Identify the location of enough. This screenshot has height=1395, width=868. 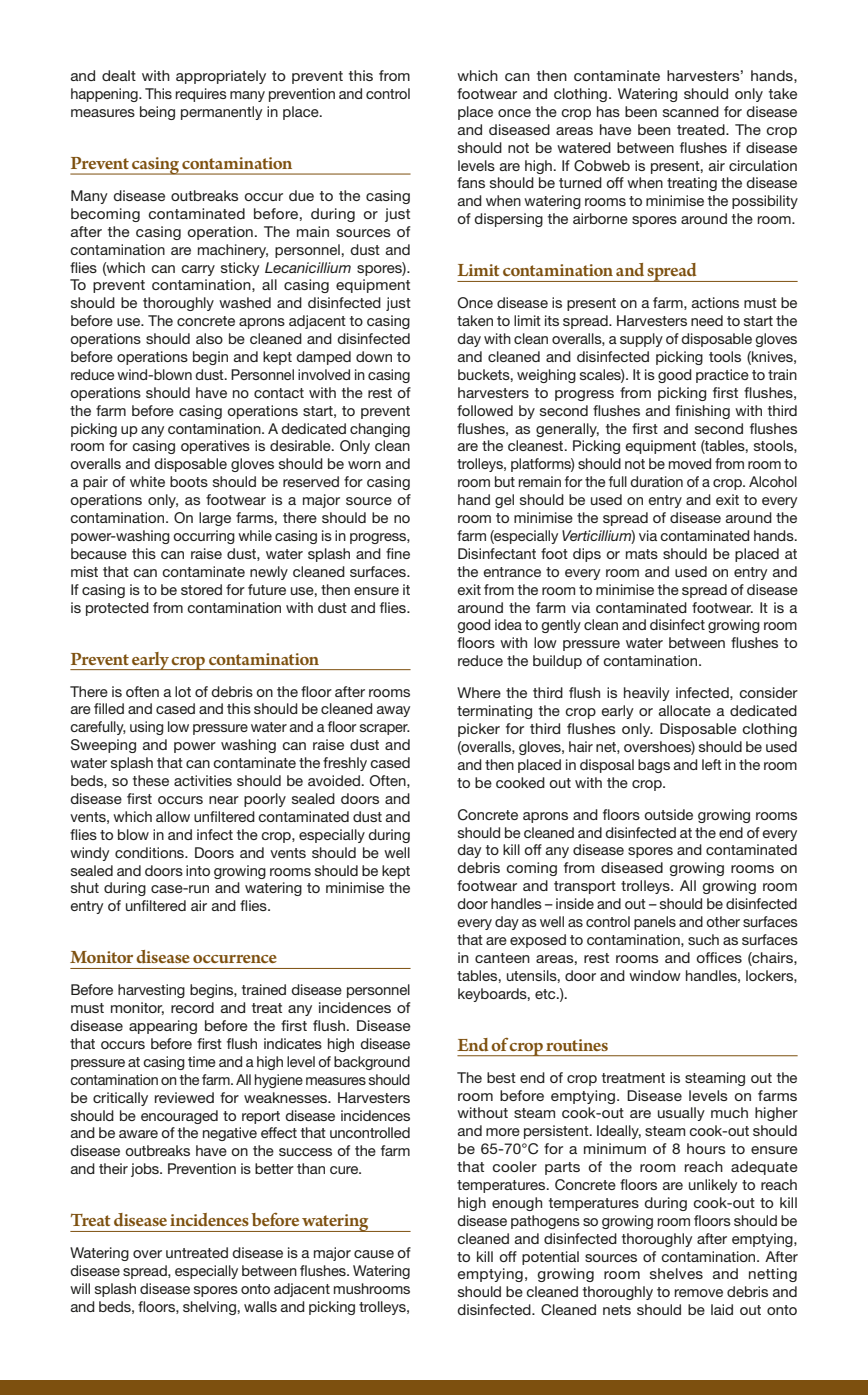
(517, 1204).
